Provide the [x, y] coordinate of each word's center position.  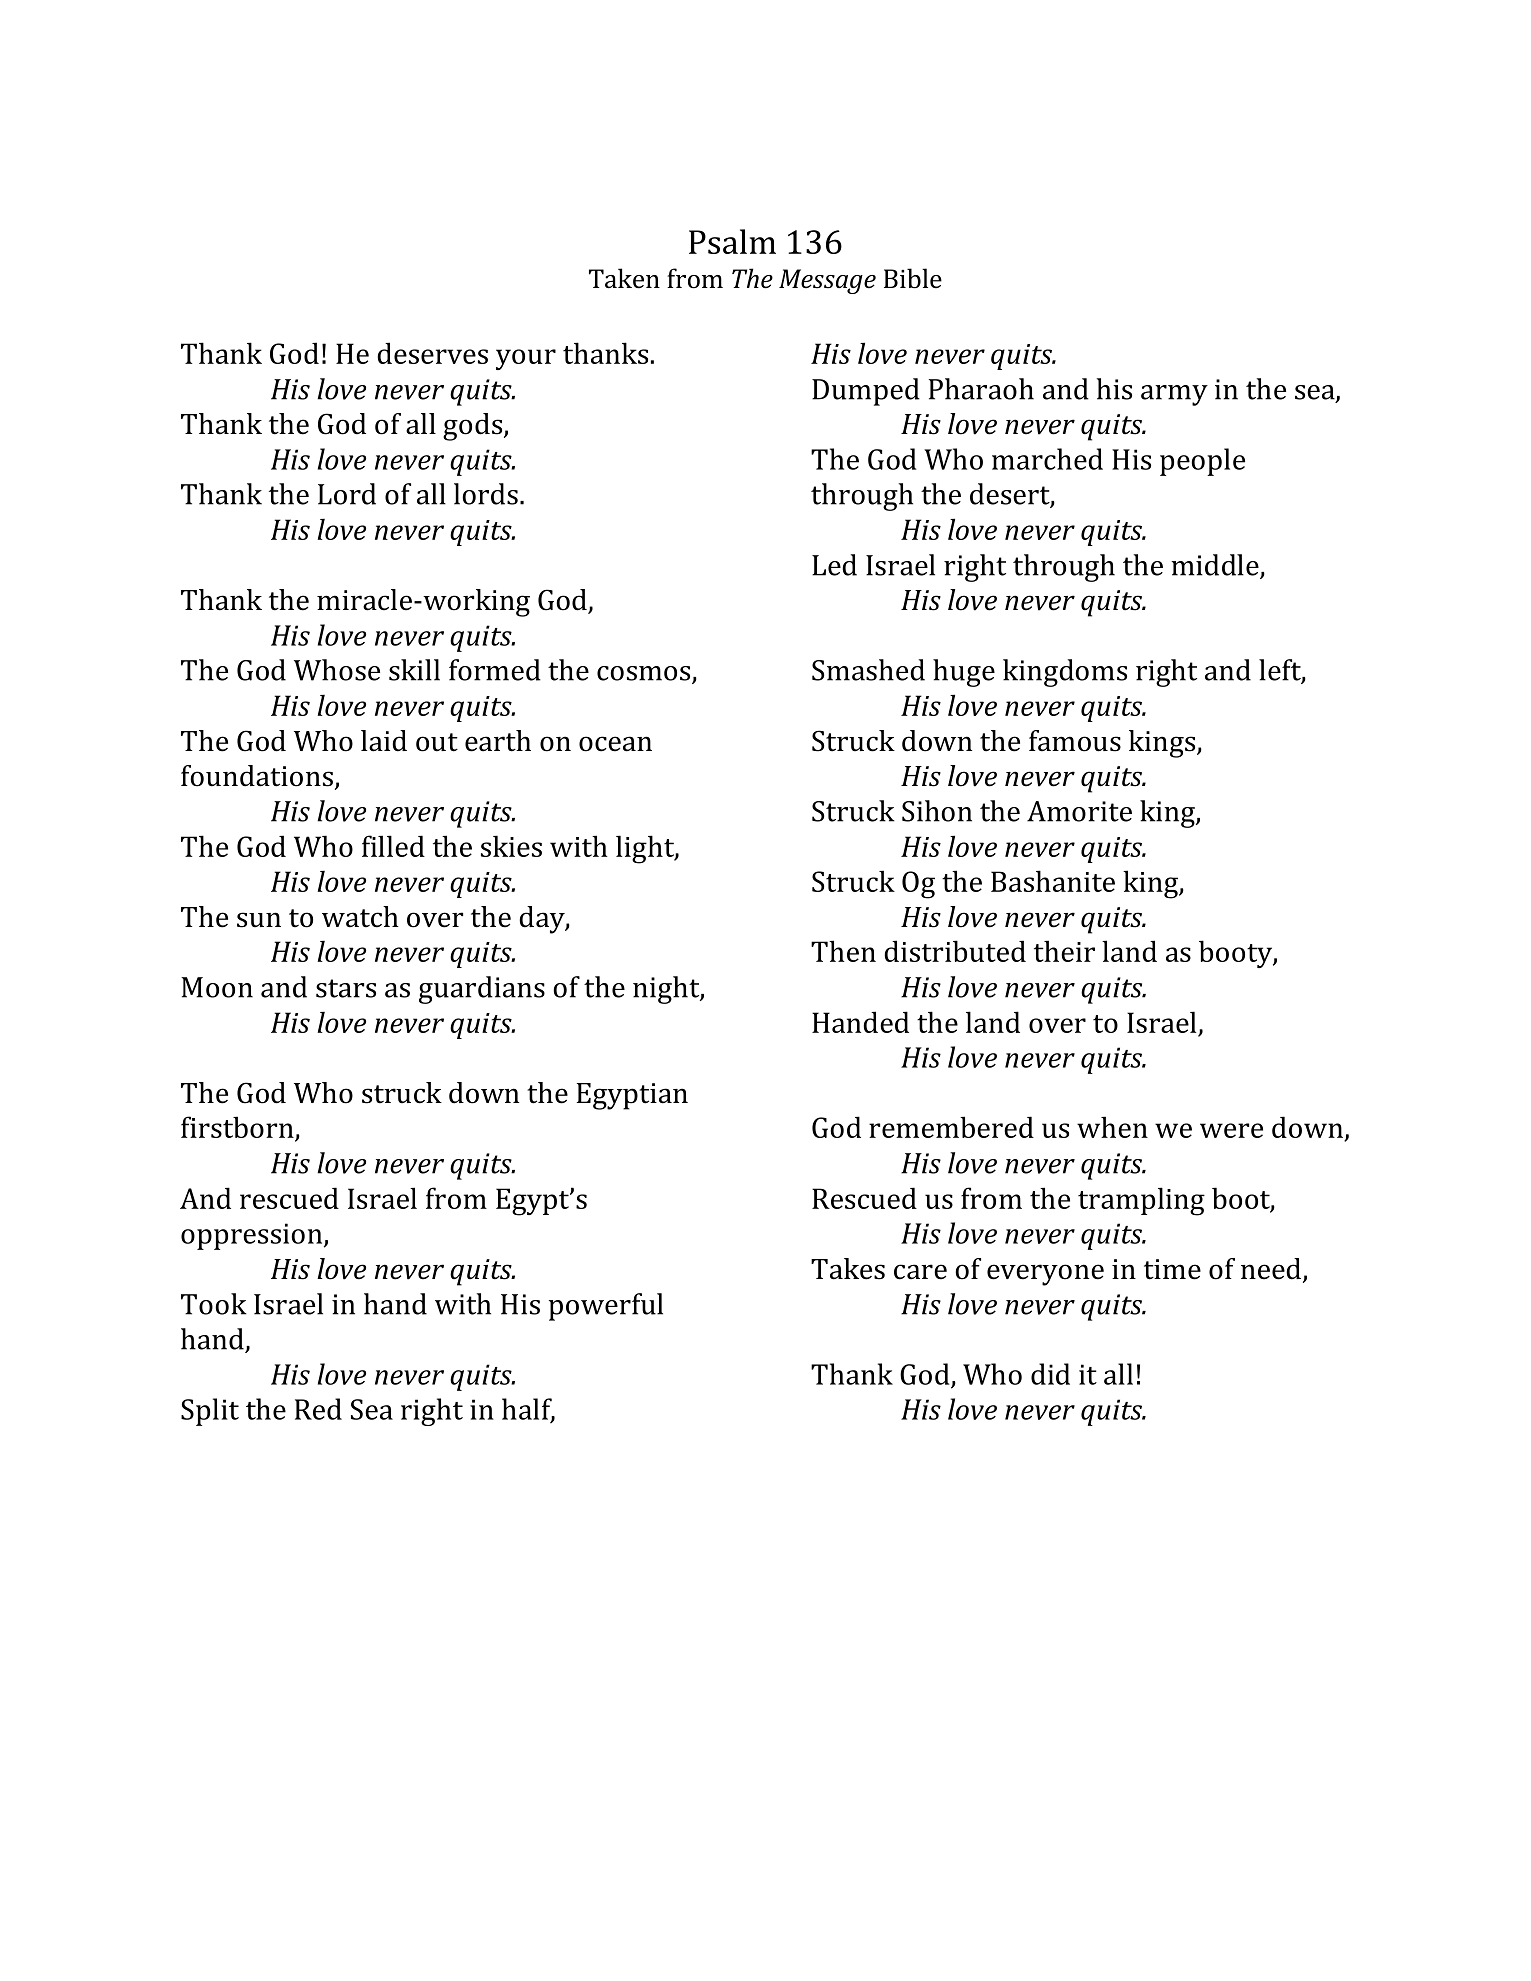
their [1064, 951]
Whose [337, 670]
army [1174, 395]
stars [346, 988]
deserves [432, 353]
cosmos [645, 674]
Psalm [732, 241]
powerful [606, 1307]
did [1050, 1374]
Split [210, 1412]
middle [1216, 566]
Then [843, 951]
